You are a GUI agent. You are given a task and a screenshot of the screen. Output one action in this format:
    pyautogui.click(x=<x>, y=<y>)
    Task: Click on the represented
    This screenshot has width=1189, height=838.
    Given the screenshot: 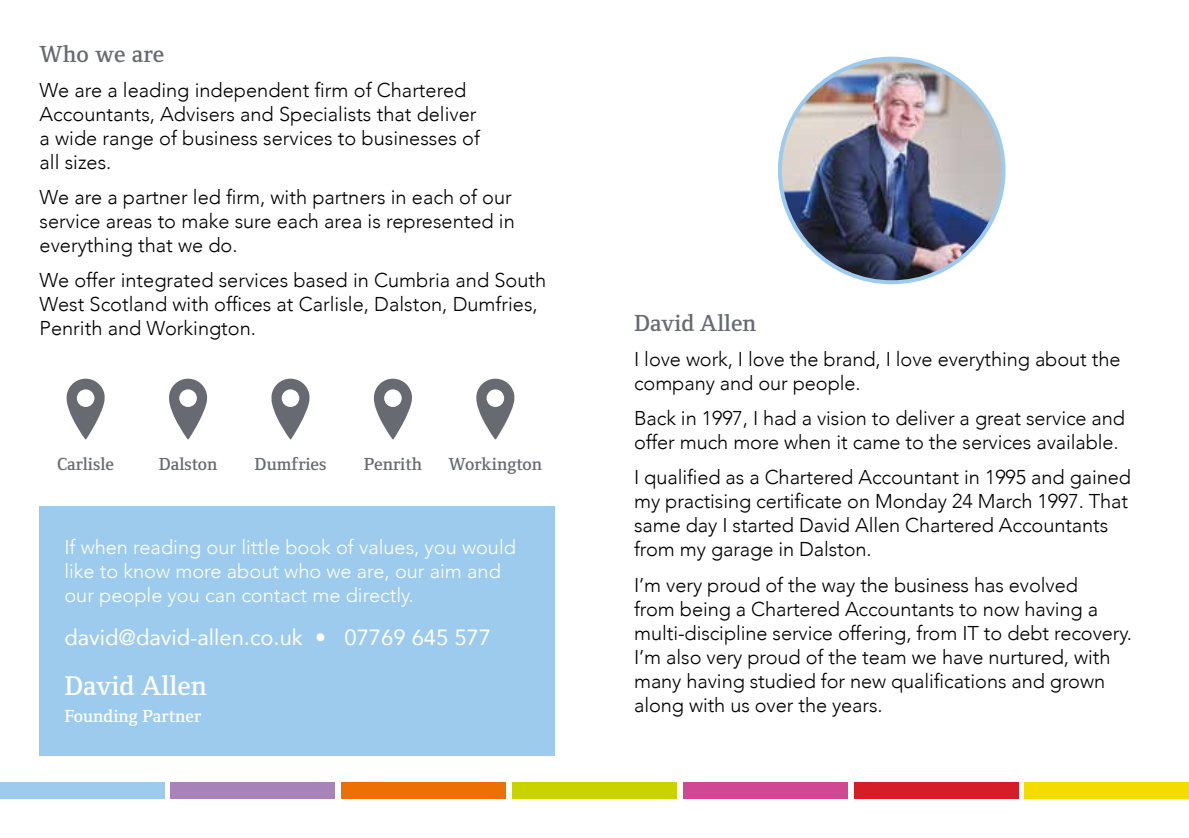 What is the action you would take?
    pyautogui.click(x=440, y=223)
